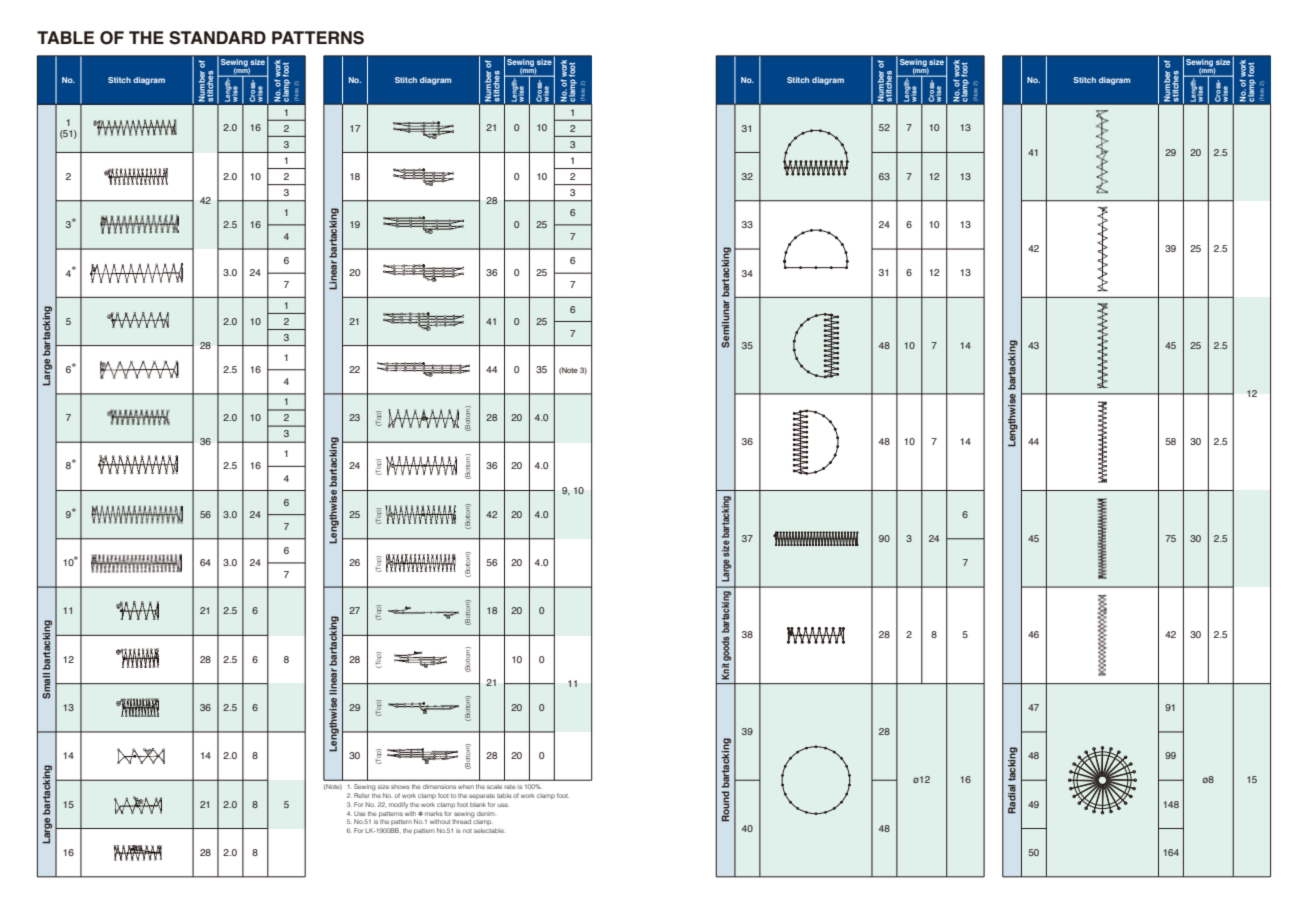  Describe the element at coordinates (486, 813) in the image. I see `denim` at that location.
